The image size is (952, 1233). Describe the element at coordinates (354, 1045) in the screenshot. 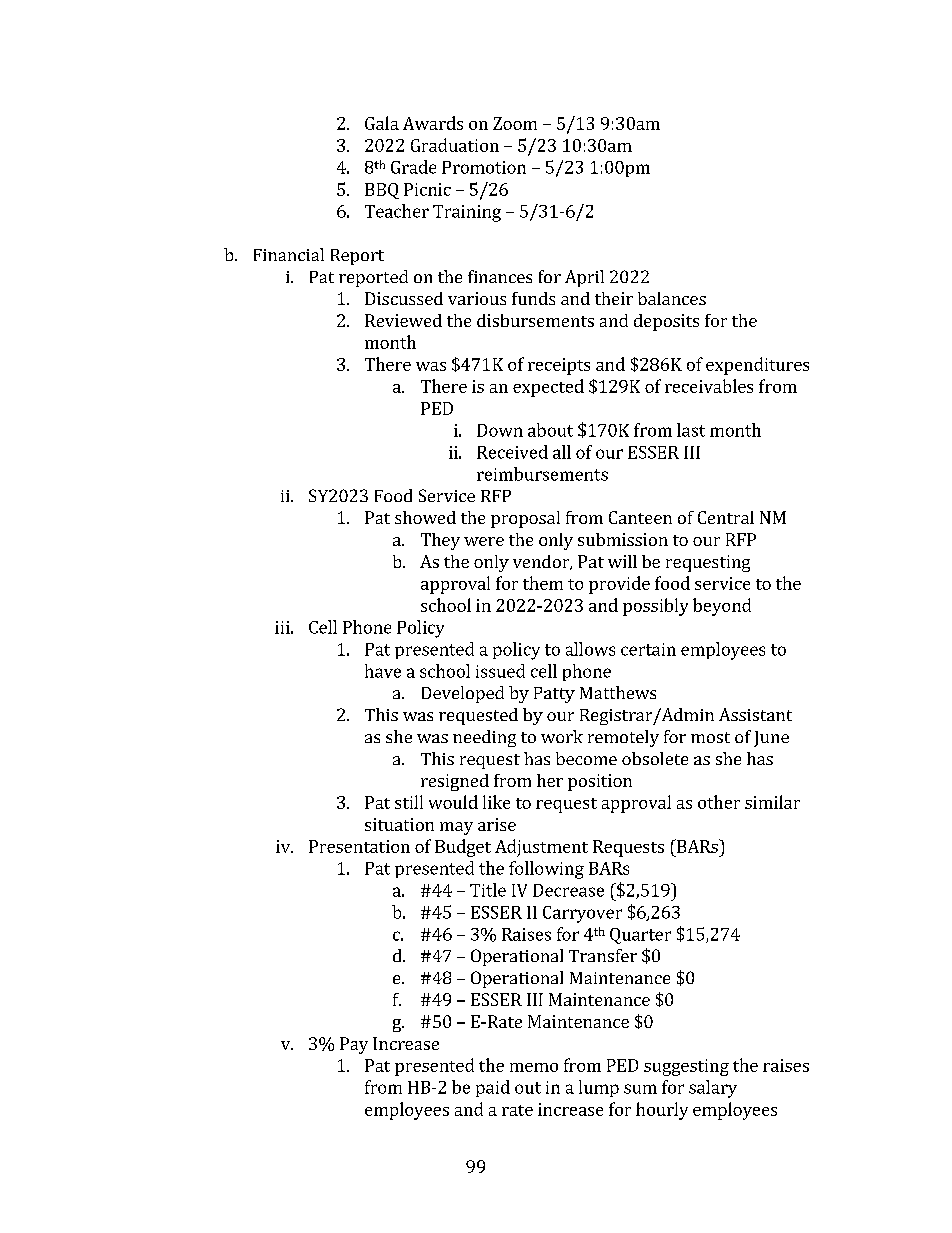

I see `Pay` at that location.
